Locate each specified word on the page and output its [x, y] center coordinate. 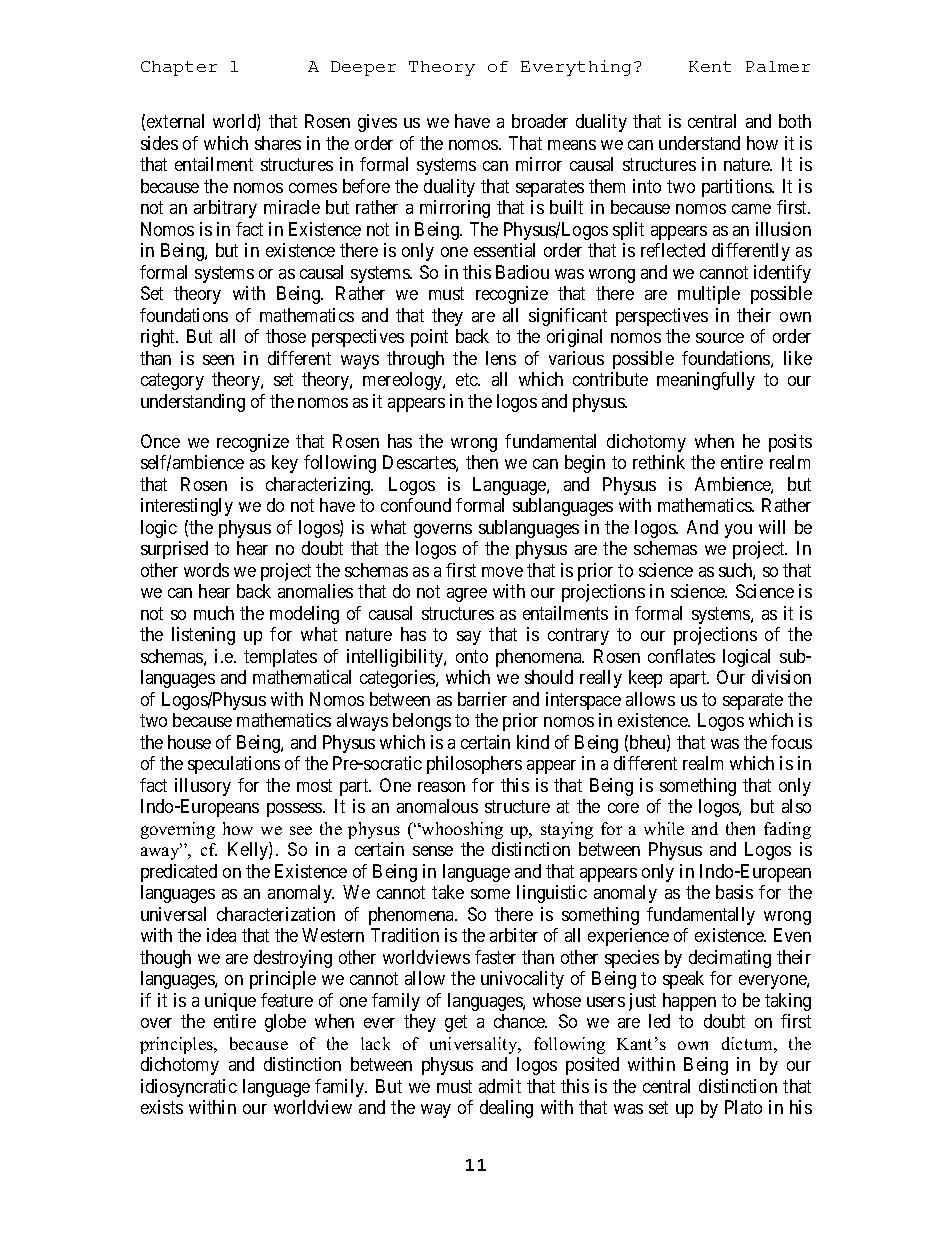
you [738, 531]
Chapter [179, 68]
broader [540, 121]
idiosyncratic [189, 1088]
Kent [710, 66]
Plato [743, 1107]
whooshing [461, 830]
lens [501, 358]
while [664, 828]
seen [218, 360]
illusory [203, 787]
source [720, 338]
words [206, 570]
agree [467, 595]
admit [500, 1086]
